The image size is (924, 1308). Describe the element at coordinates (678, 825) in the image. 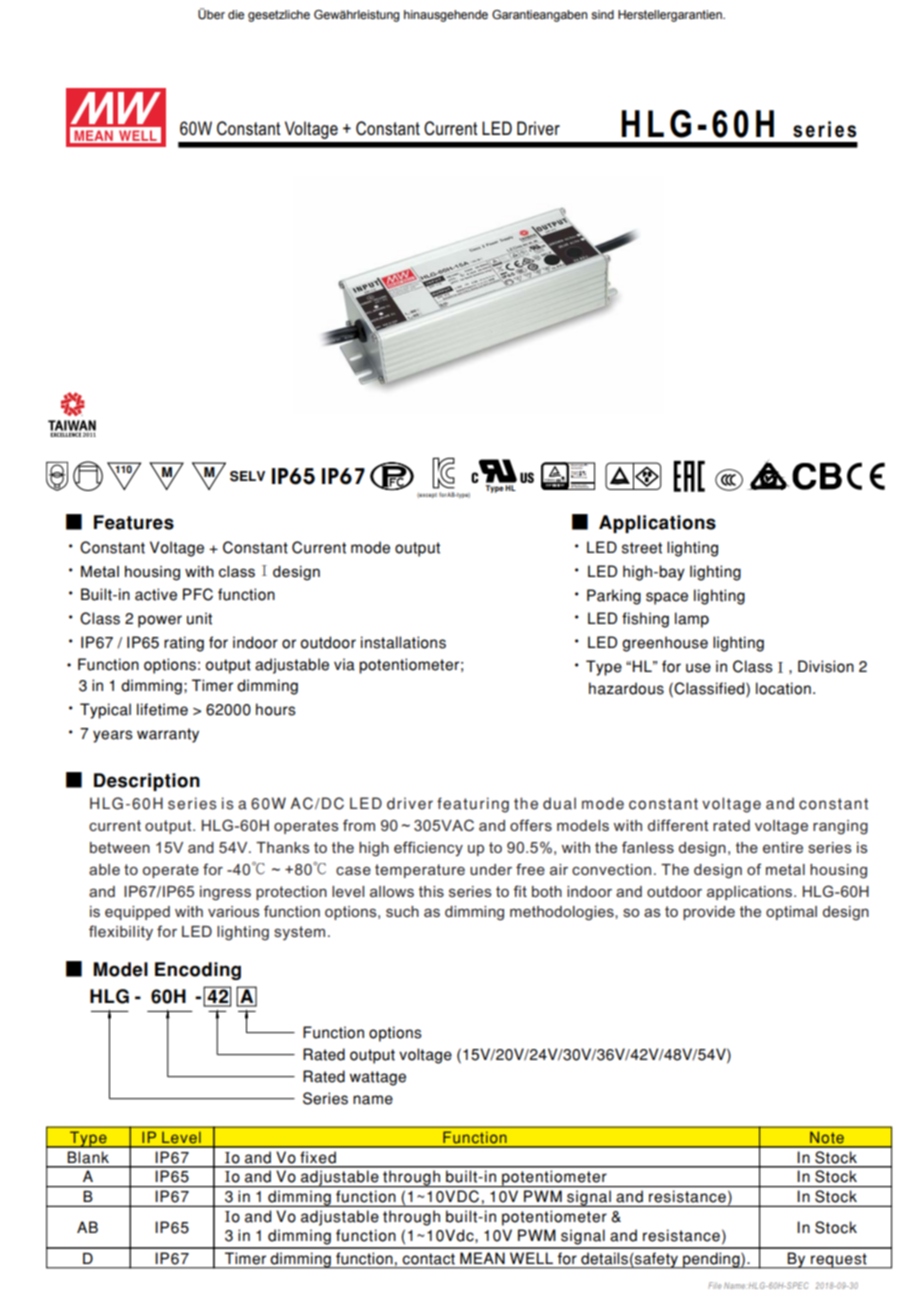

I see `different` at that location.
